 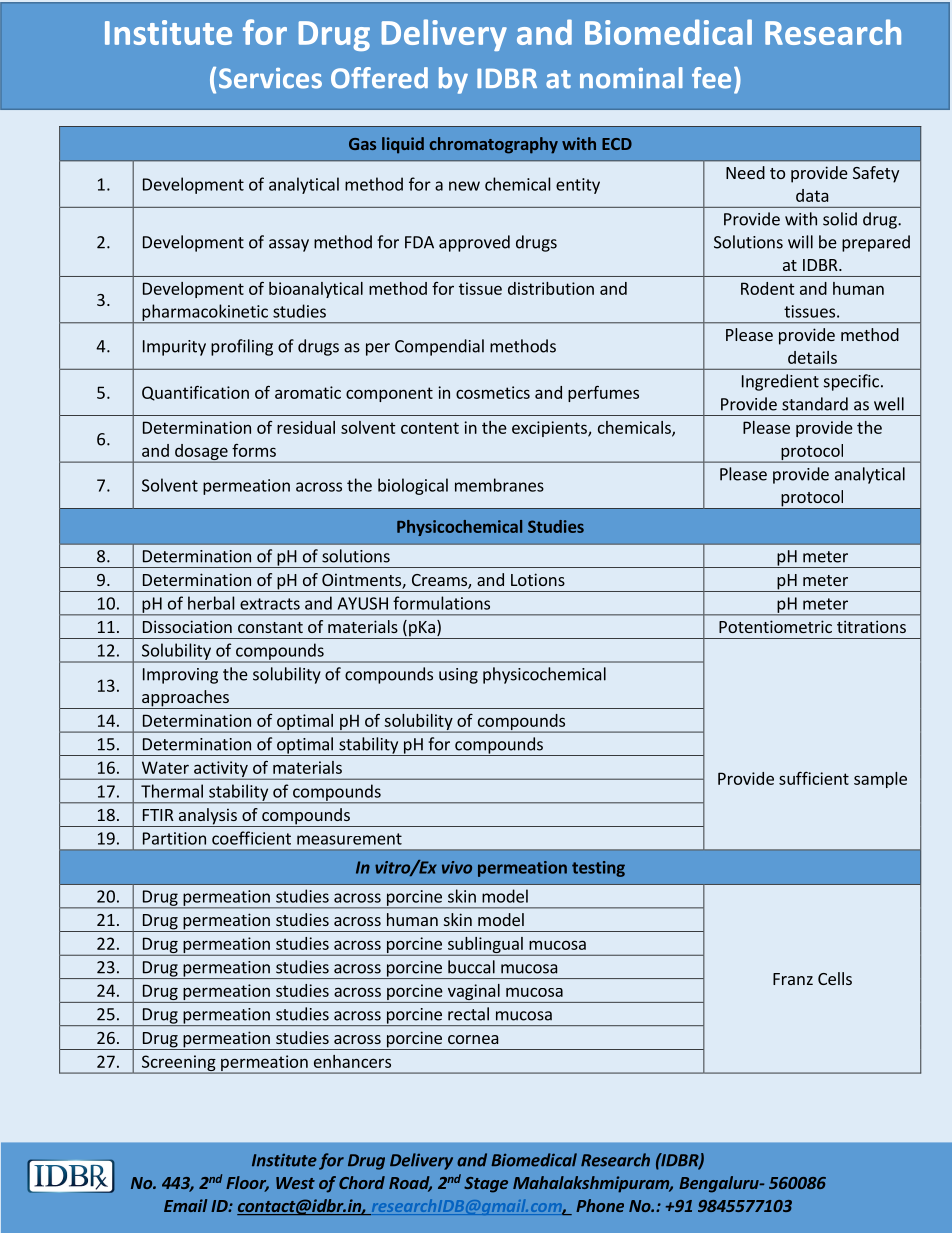 I want to click on using, so click(x=458, y=676).
